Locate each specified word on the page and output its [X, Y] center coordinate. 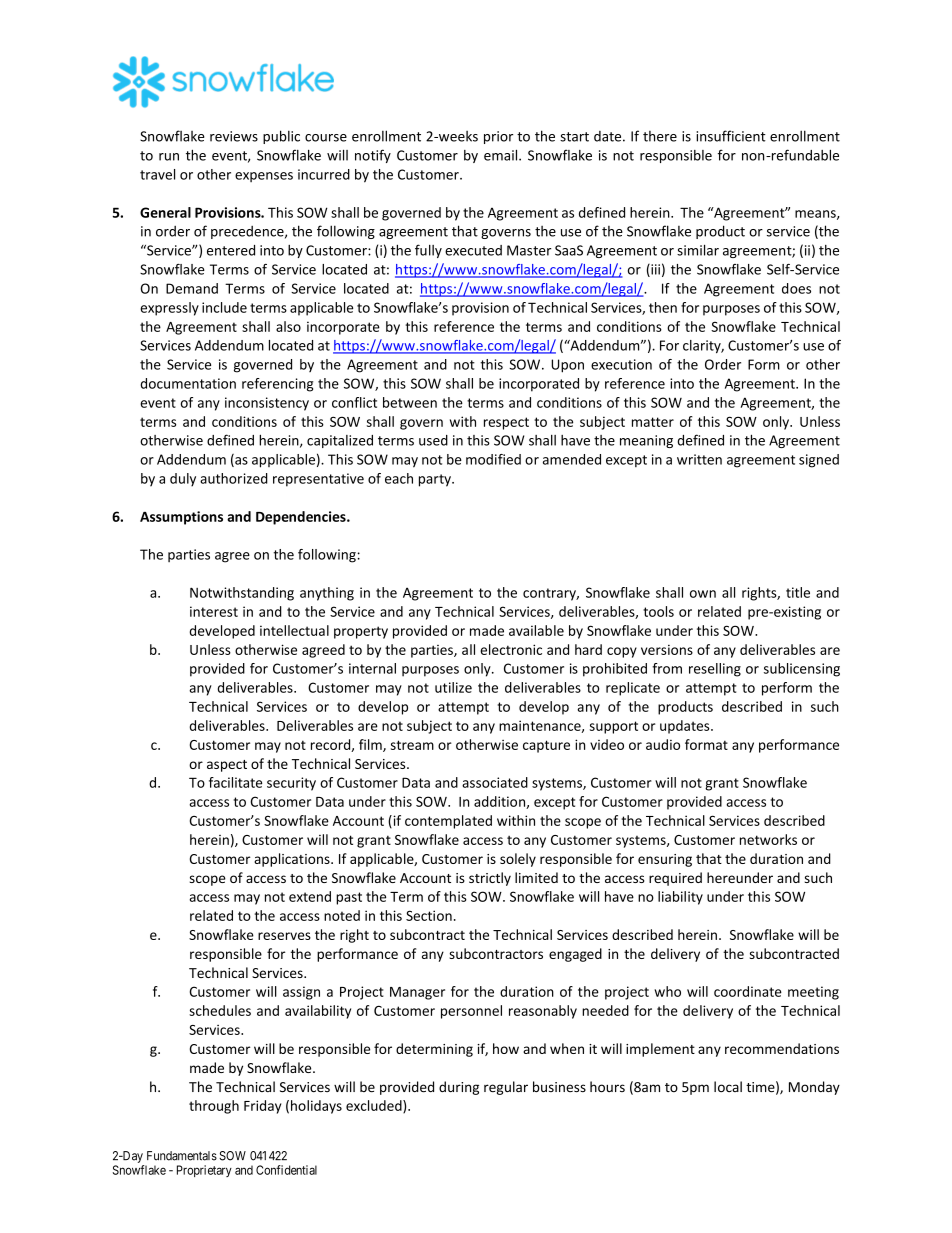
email [502, 155]
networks [768, 839]
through [214, 1107]
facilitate [235, 782]
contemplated [448, 822]
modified [493, 459]
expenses [264, 177]
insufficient [731, 136]
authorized [234, 478]
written [699, 459]
